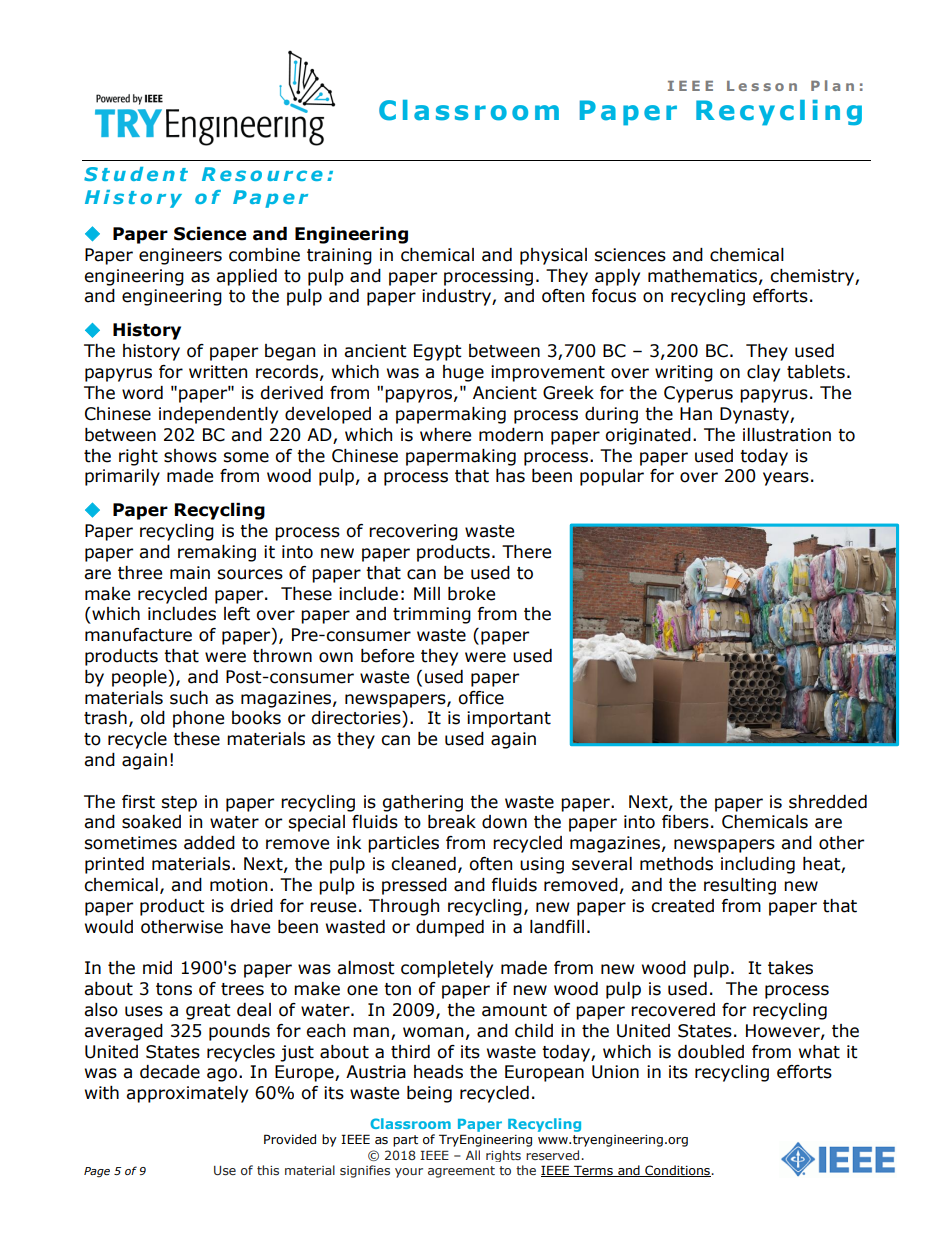  I want to click on chemistry, so click(813, 277).
